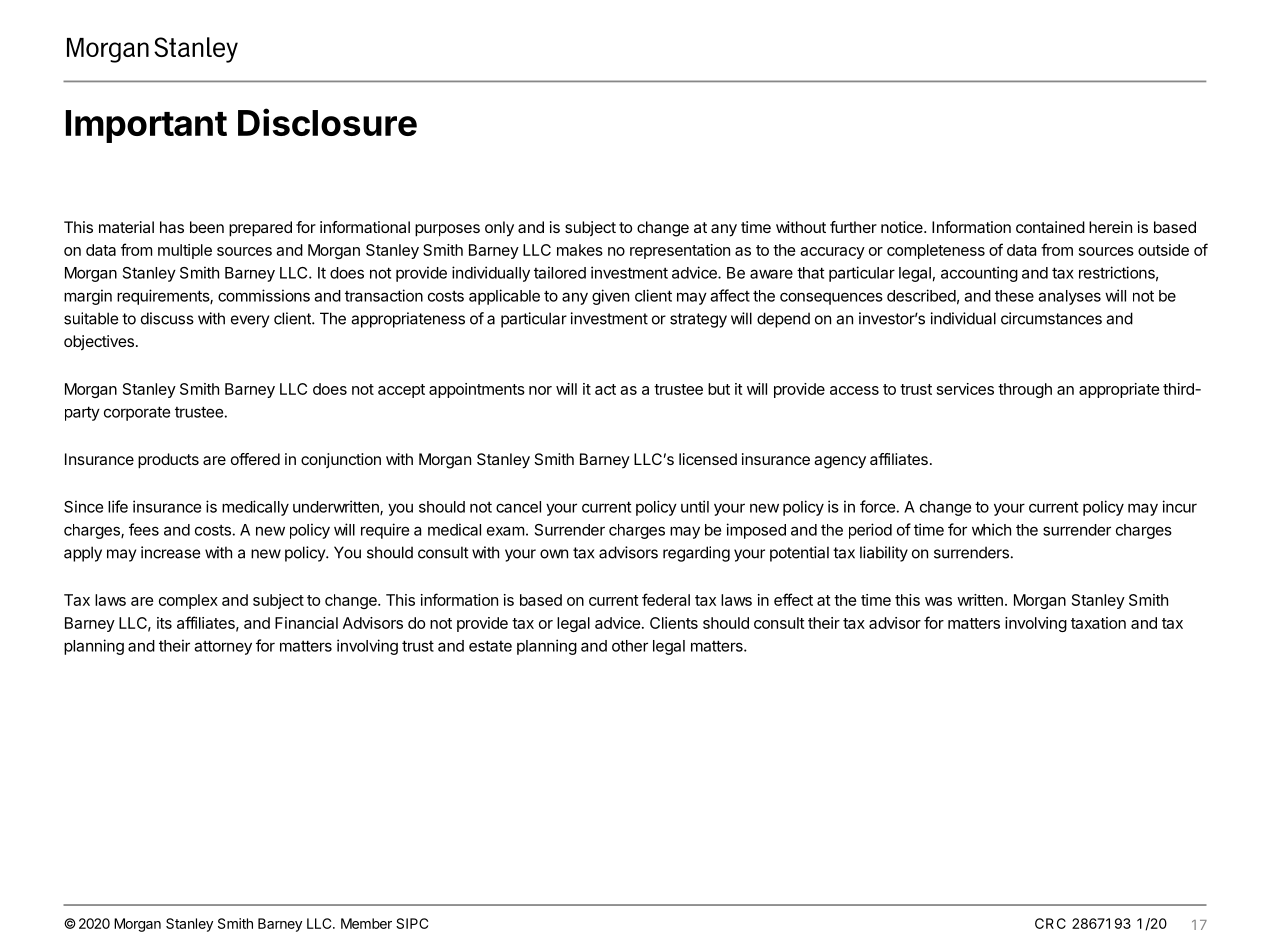  I want to click on Member, so click(366, 923).
